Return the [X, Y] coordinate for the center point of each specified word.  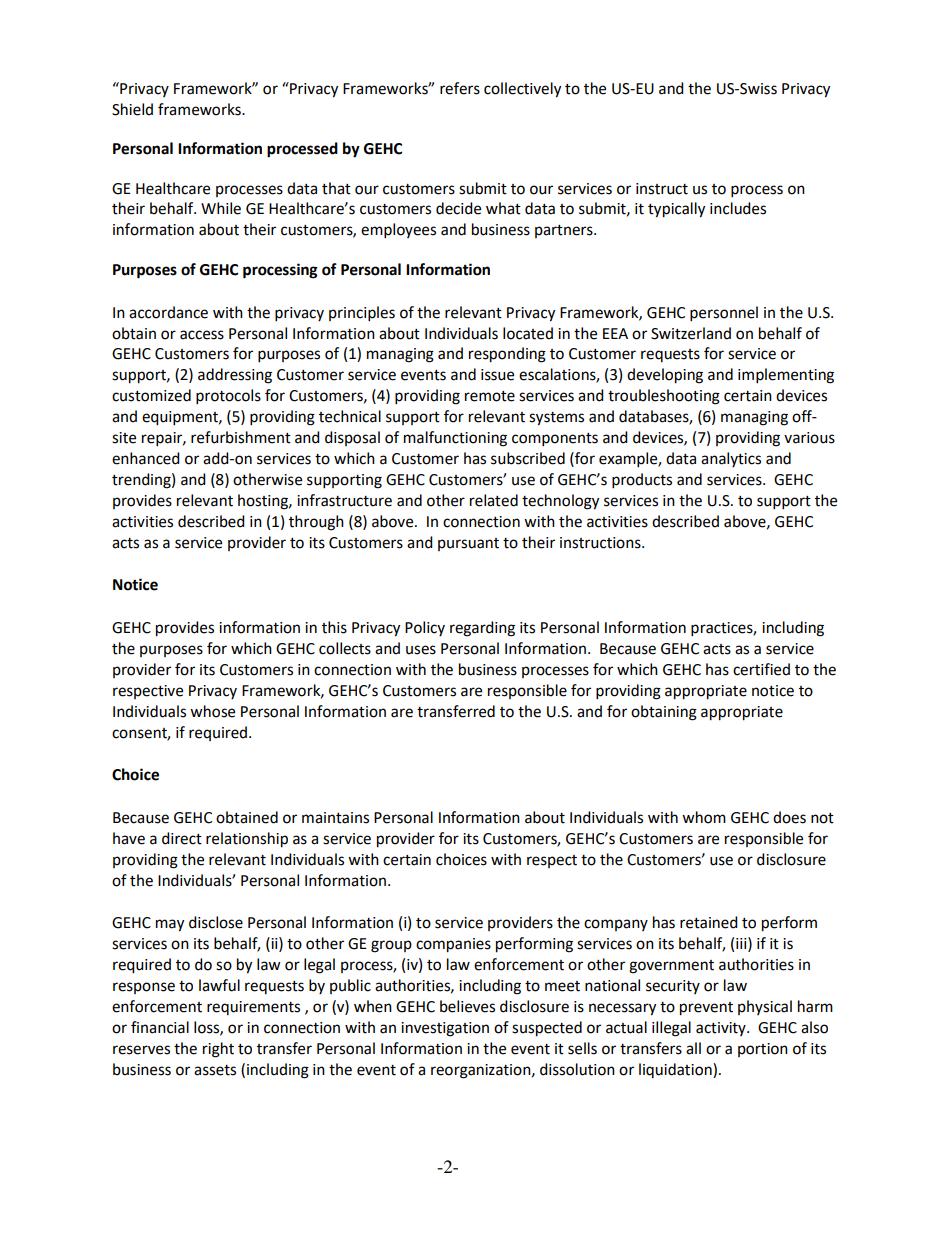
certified [761, 669]
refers [460, 88]
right [218, 1050]
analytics [731, 459]
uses [421, 650]
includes [738, 208]
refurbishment [241, 437]
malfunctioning [455, 439]
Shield [132, 109]
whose [212, 711]
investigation [445, 1029]
